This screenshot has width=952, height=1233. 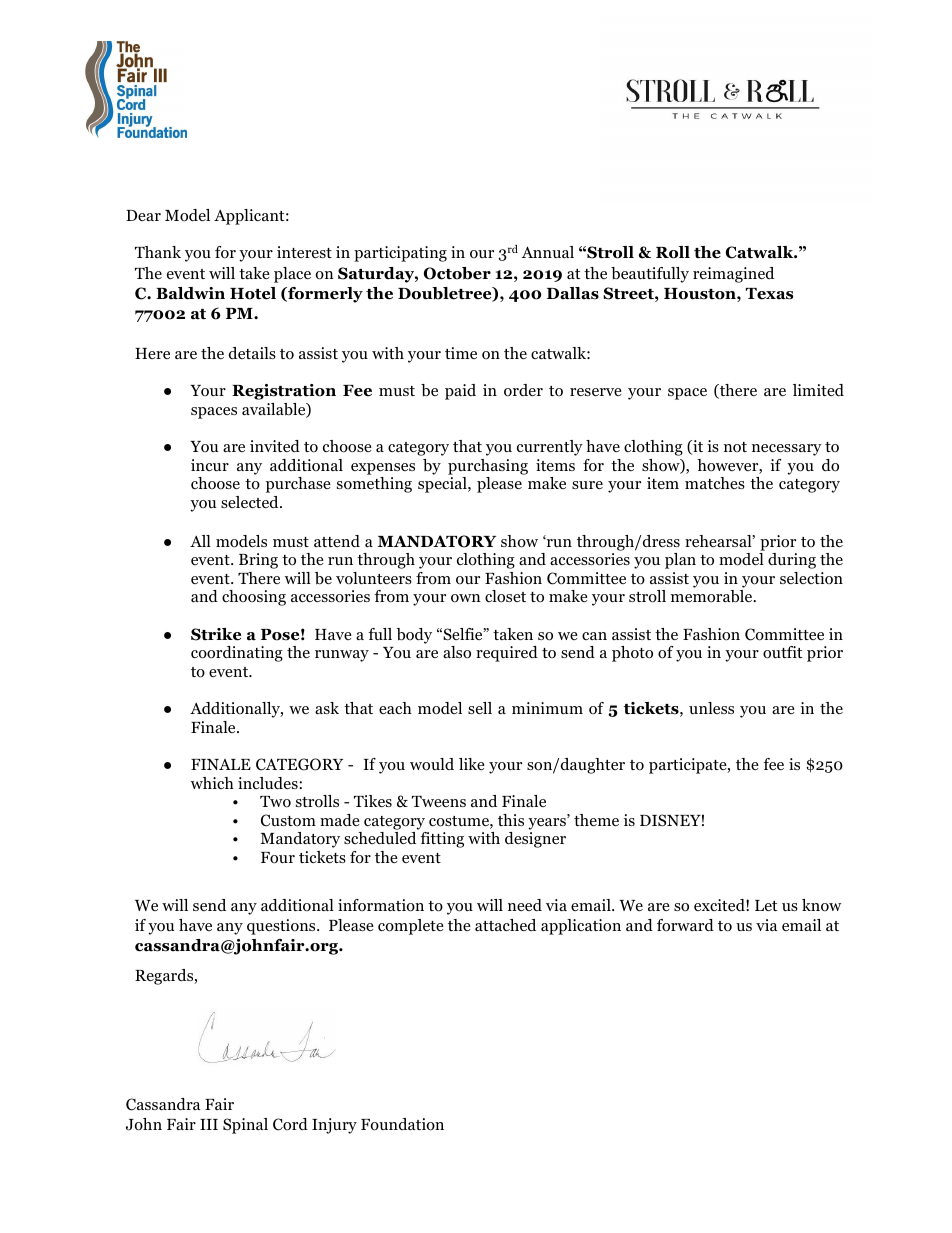 What do you see at coordinates (237, 654) in the screenshot?
I see `coordinating` at bounding box center [237, 654].
